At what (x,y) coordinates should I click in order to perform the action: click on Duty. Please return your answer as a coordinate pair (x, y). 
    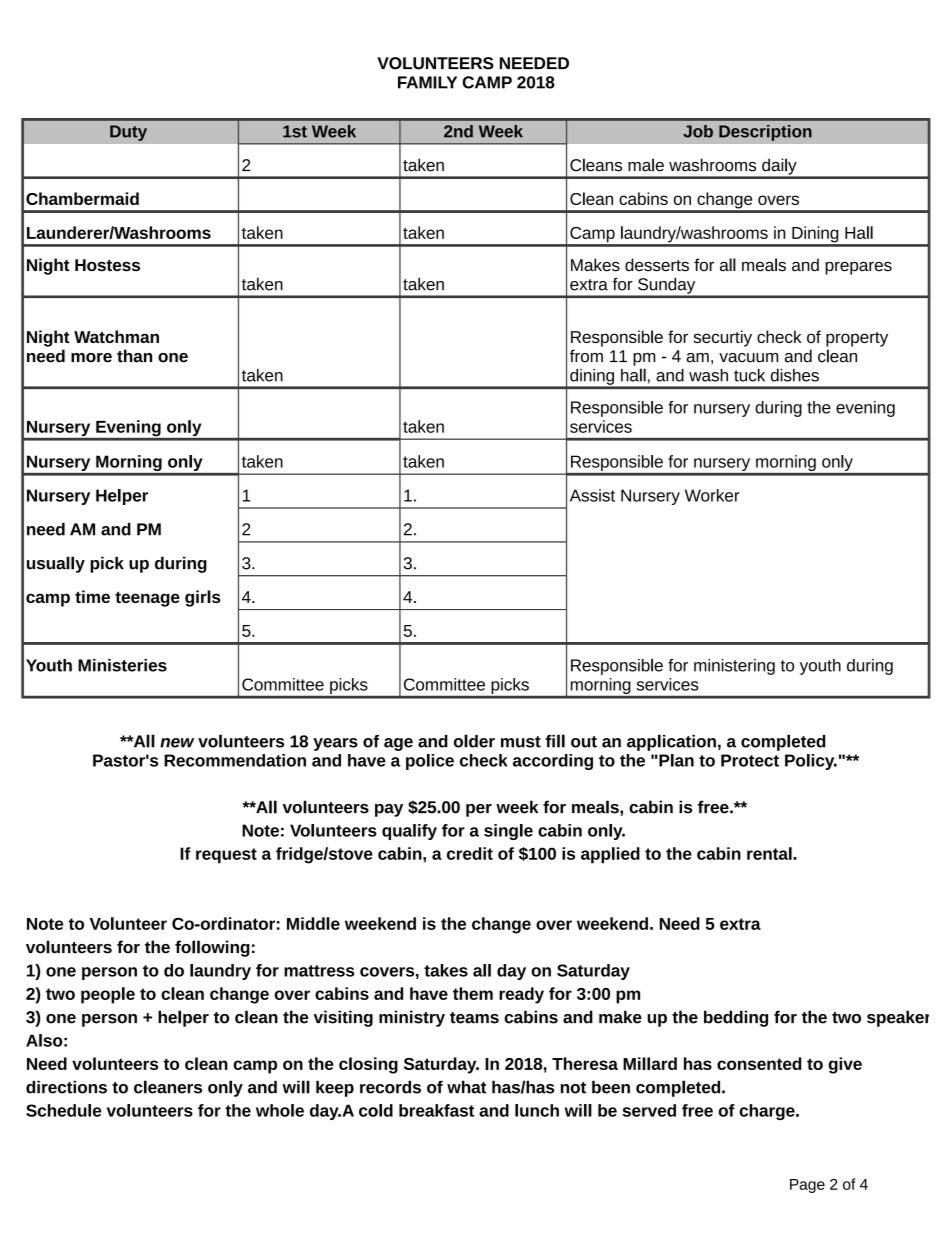
    Looking at the image, I should click on (128, 133).
